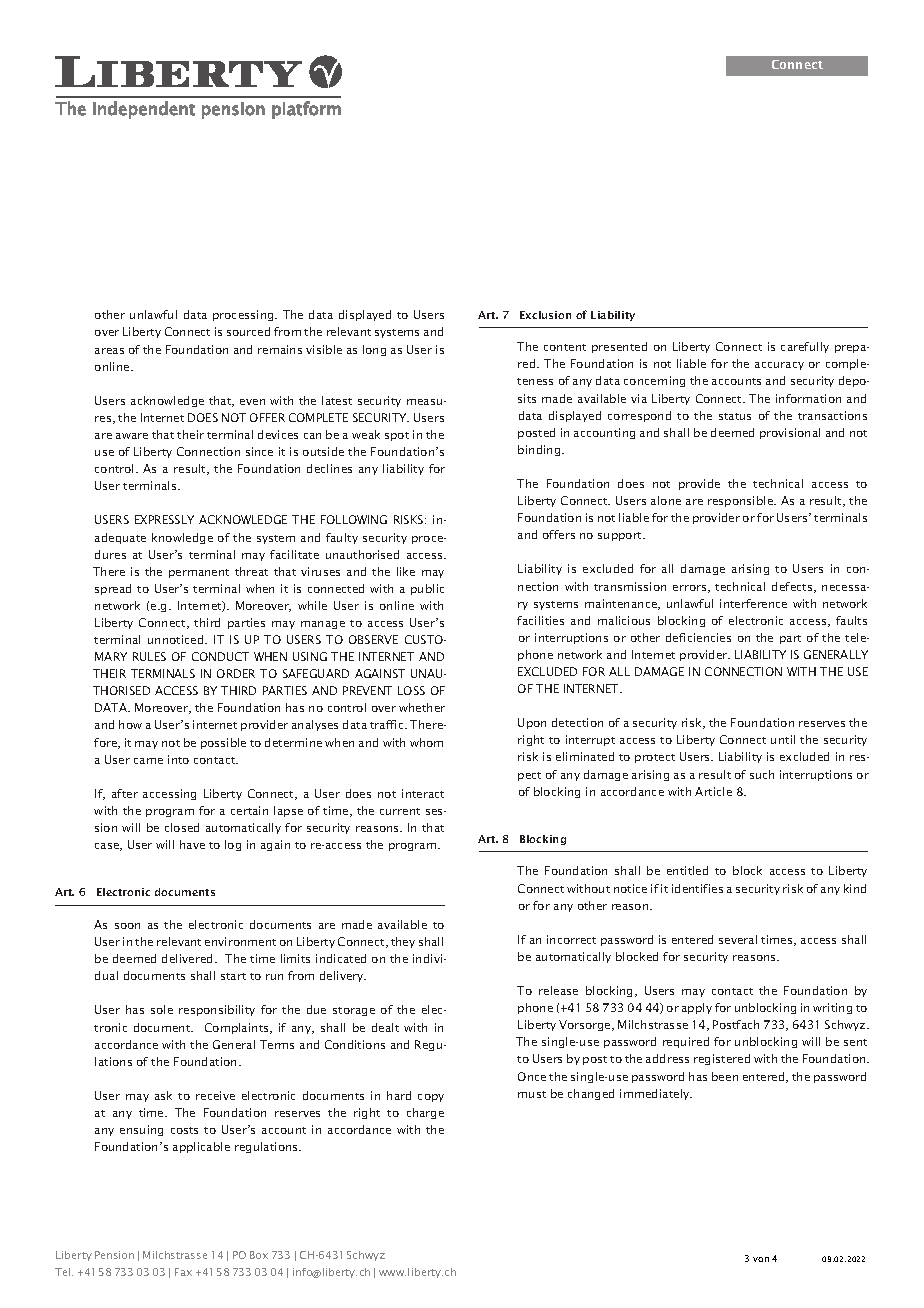  I want to click on charge, so click(425, 1113).
